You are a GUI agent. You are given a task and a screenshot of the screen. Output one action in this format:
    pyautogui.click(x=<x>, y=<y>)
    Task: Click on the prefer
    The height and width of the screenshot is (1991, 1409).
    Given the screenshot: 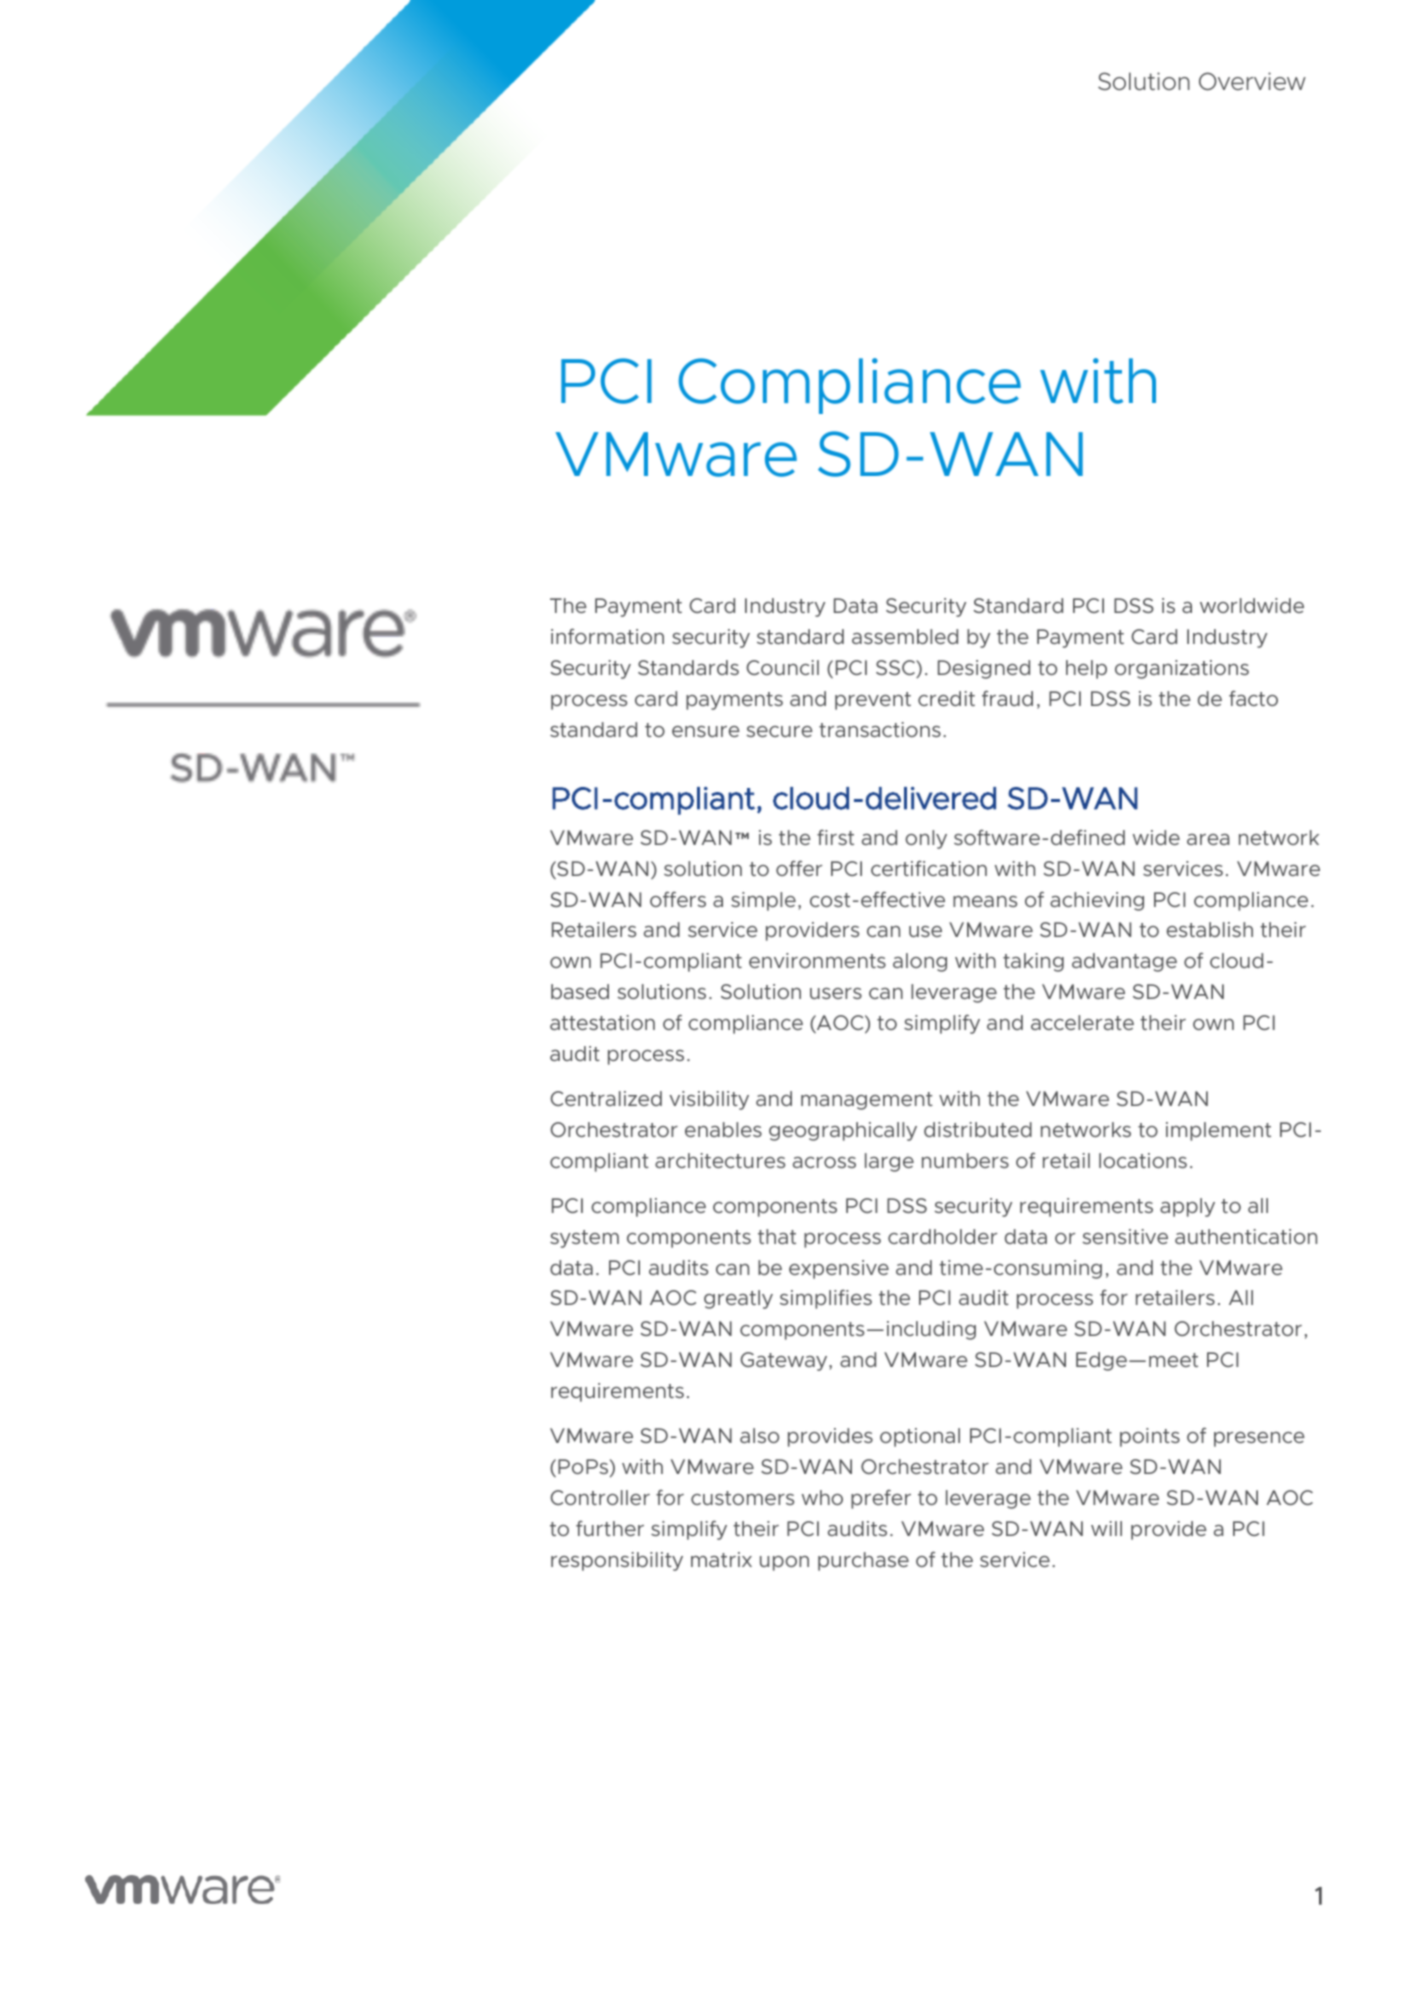 What is the action you would take?
    pyautogui.click(x=881, y=1499)
